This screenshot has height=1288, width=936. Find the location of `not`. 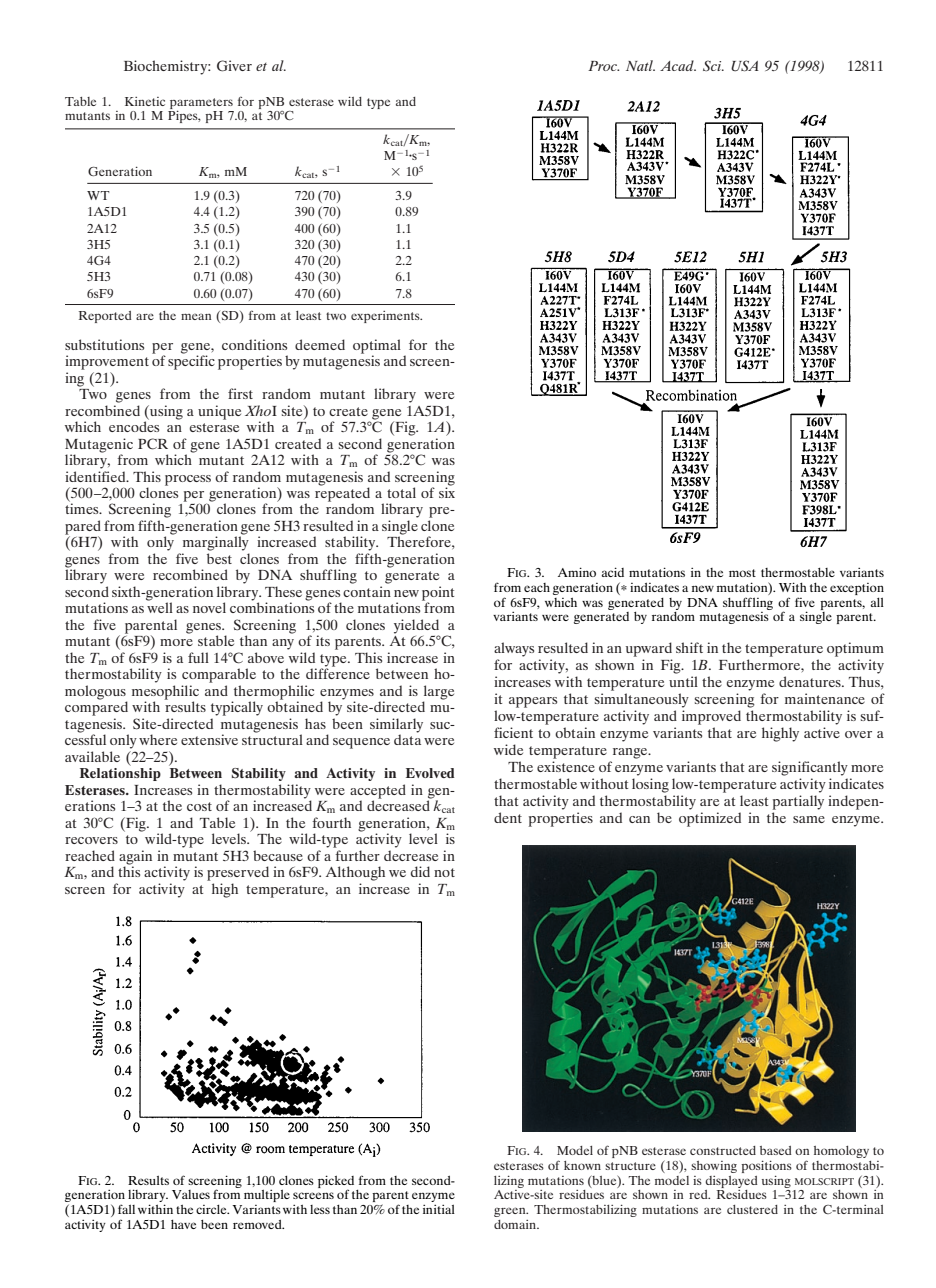

not is located at coordinates (444, 872).
